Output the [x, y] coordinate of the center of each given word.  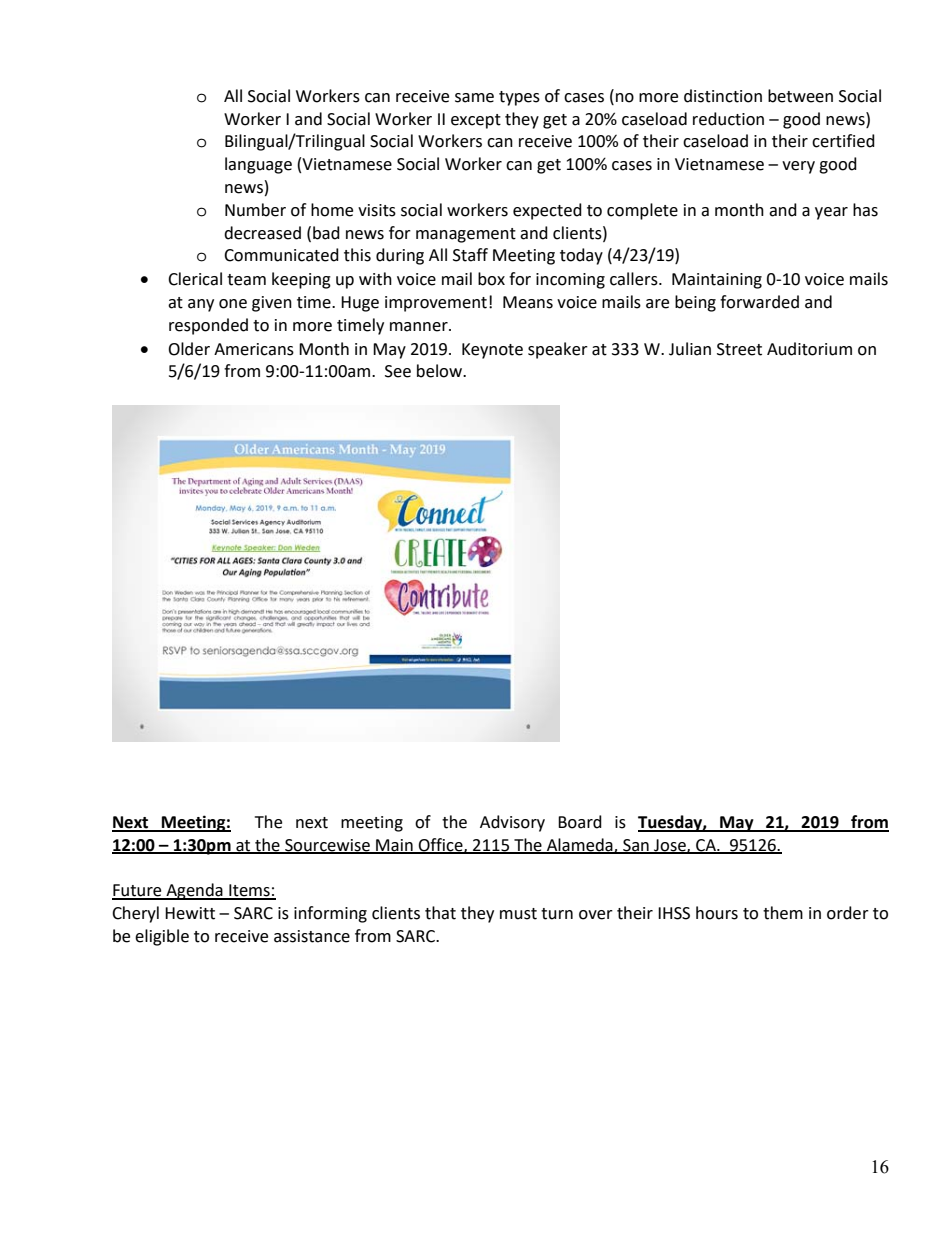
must [518, 914]
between [800, 96]
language [258, 165]
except [476, 121]
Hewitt [190, 913]
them [783, 913]
